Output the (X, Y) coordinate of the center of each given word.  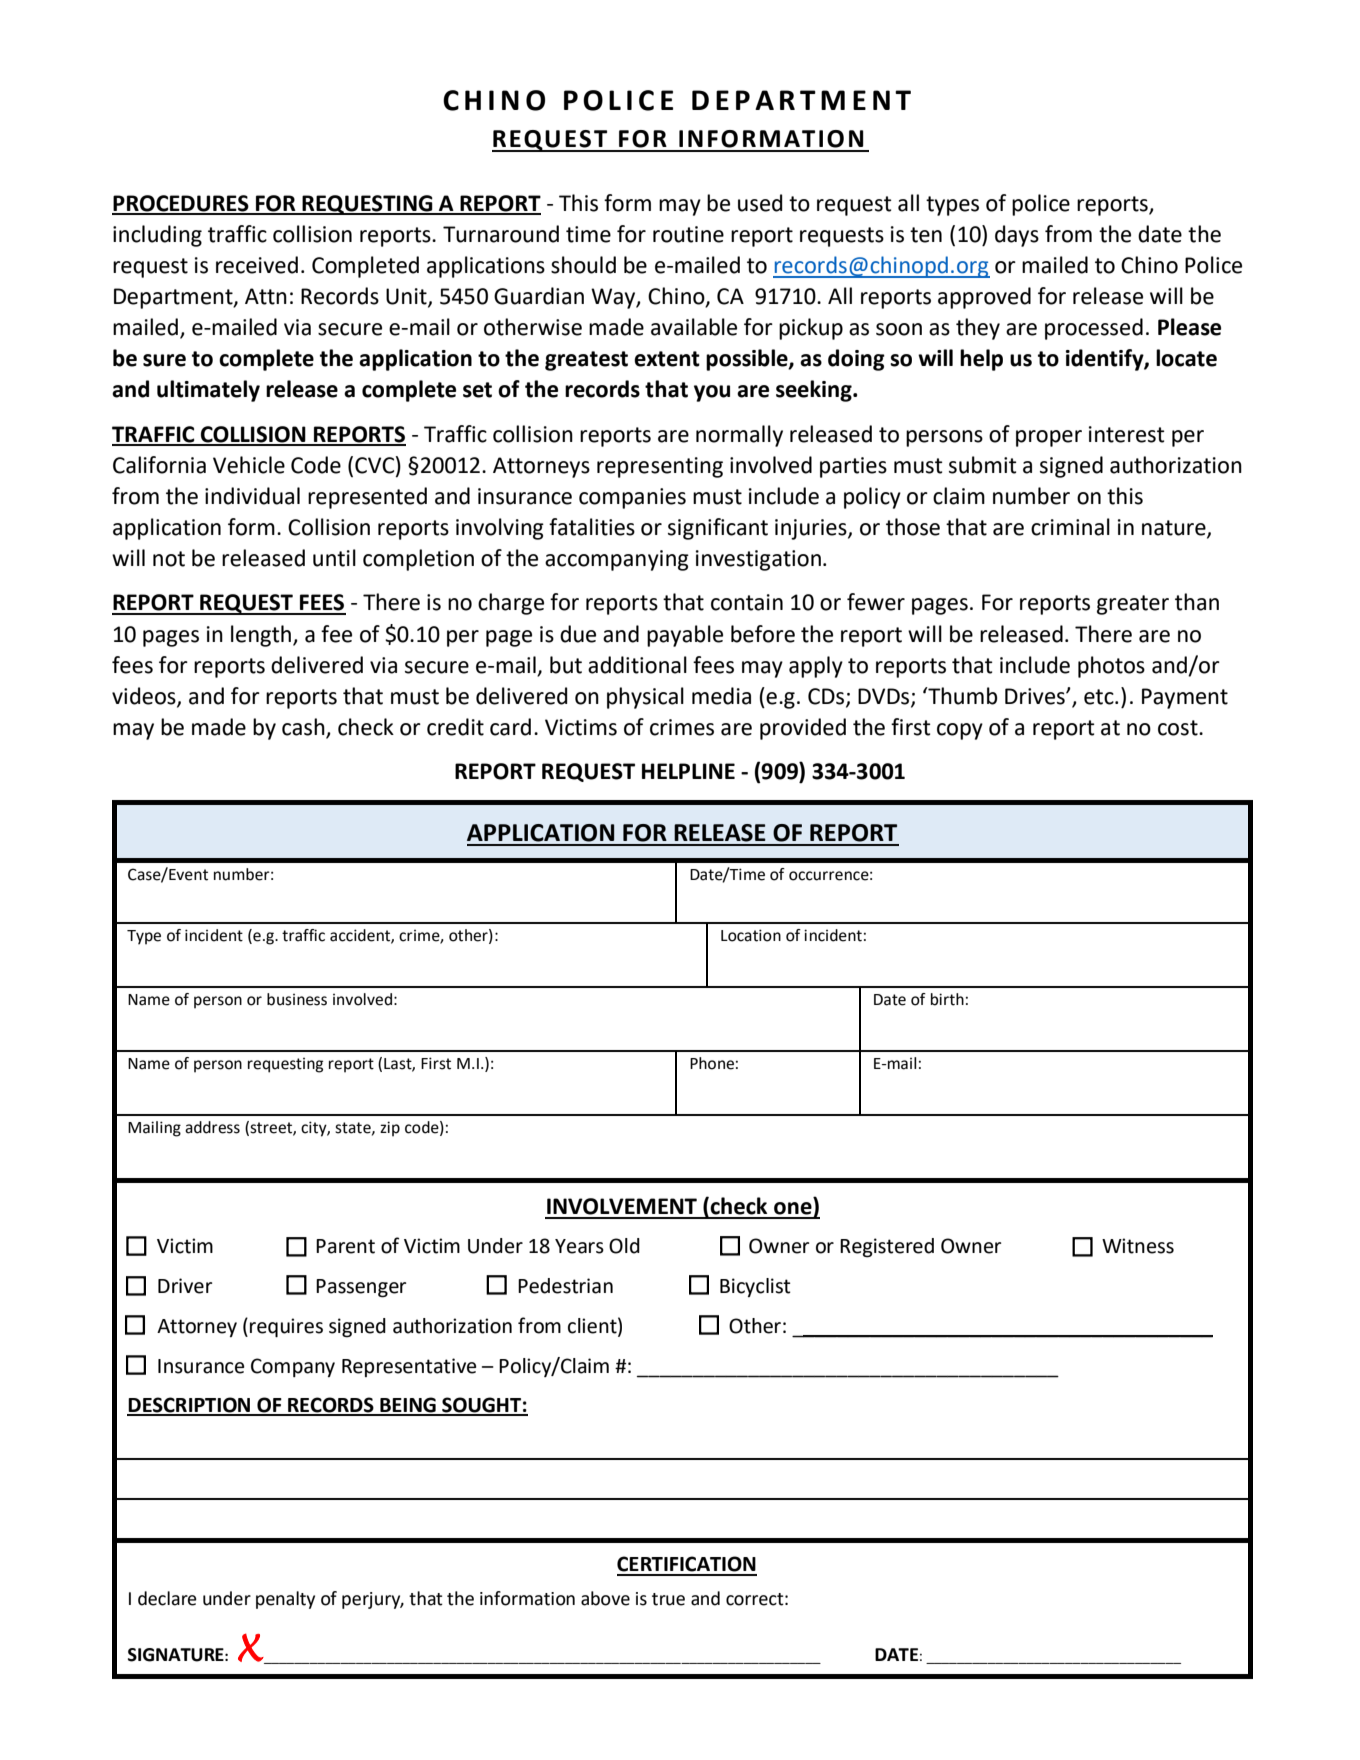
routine (688, 234)
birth (947, 999)
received (257, 265)
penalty (285, 1600)
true (668, 1599)
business (297, 999)
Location (751, 935)
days (1017, 236)
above (605, 1598)
